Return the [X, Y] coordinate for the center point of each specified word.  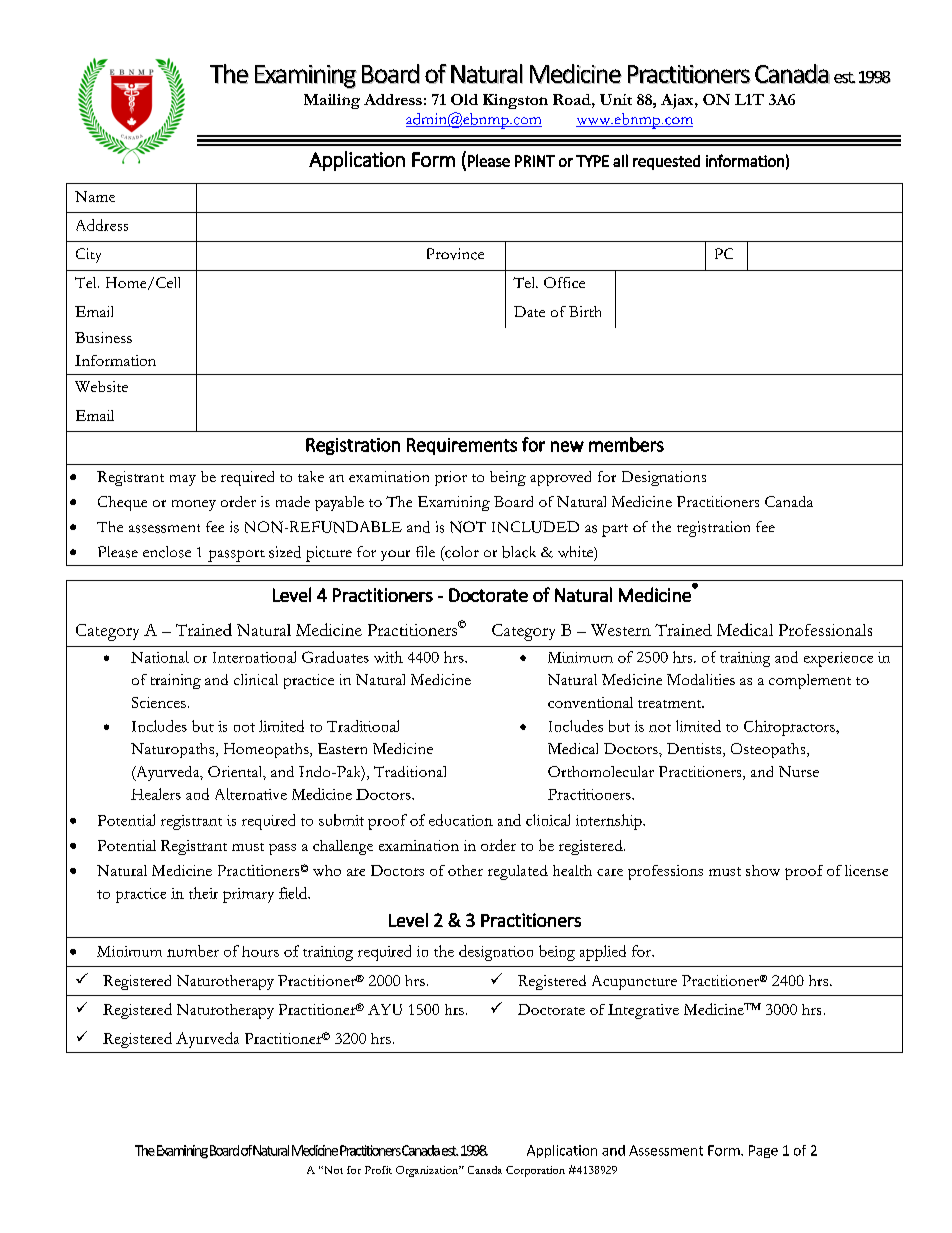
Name [95, 196]
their [203, 893]
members [626, 444]
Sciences [159, 702]
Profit [378, 1170]
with [388, 657]
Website [101, 386]
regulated [518, 872]
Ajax [678, 101]
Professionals [825, 630]
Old [464, 99]
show [763, 870]
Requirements [462, 446]
